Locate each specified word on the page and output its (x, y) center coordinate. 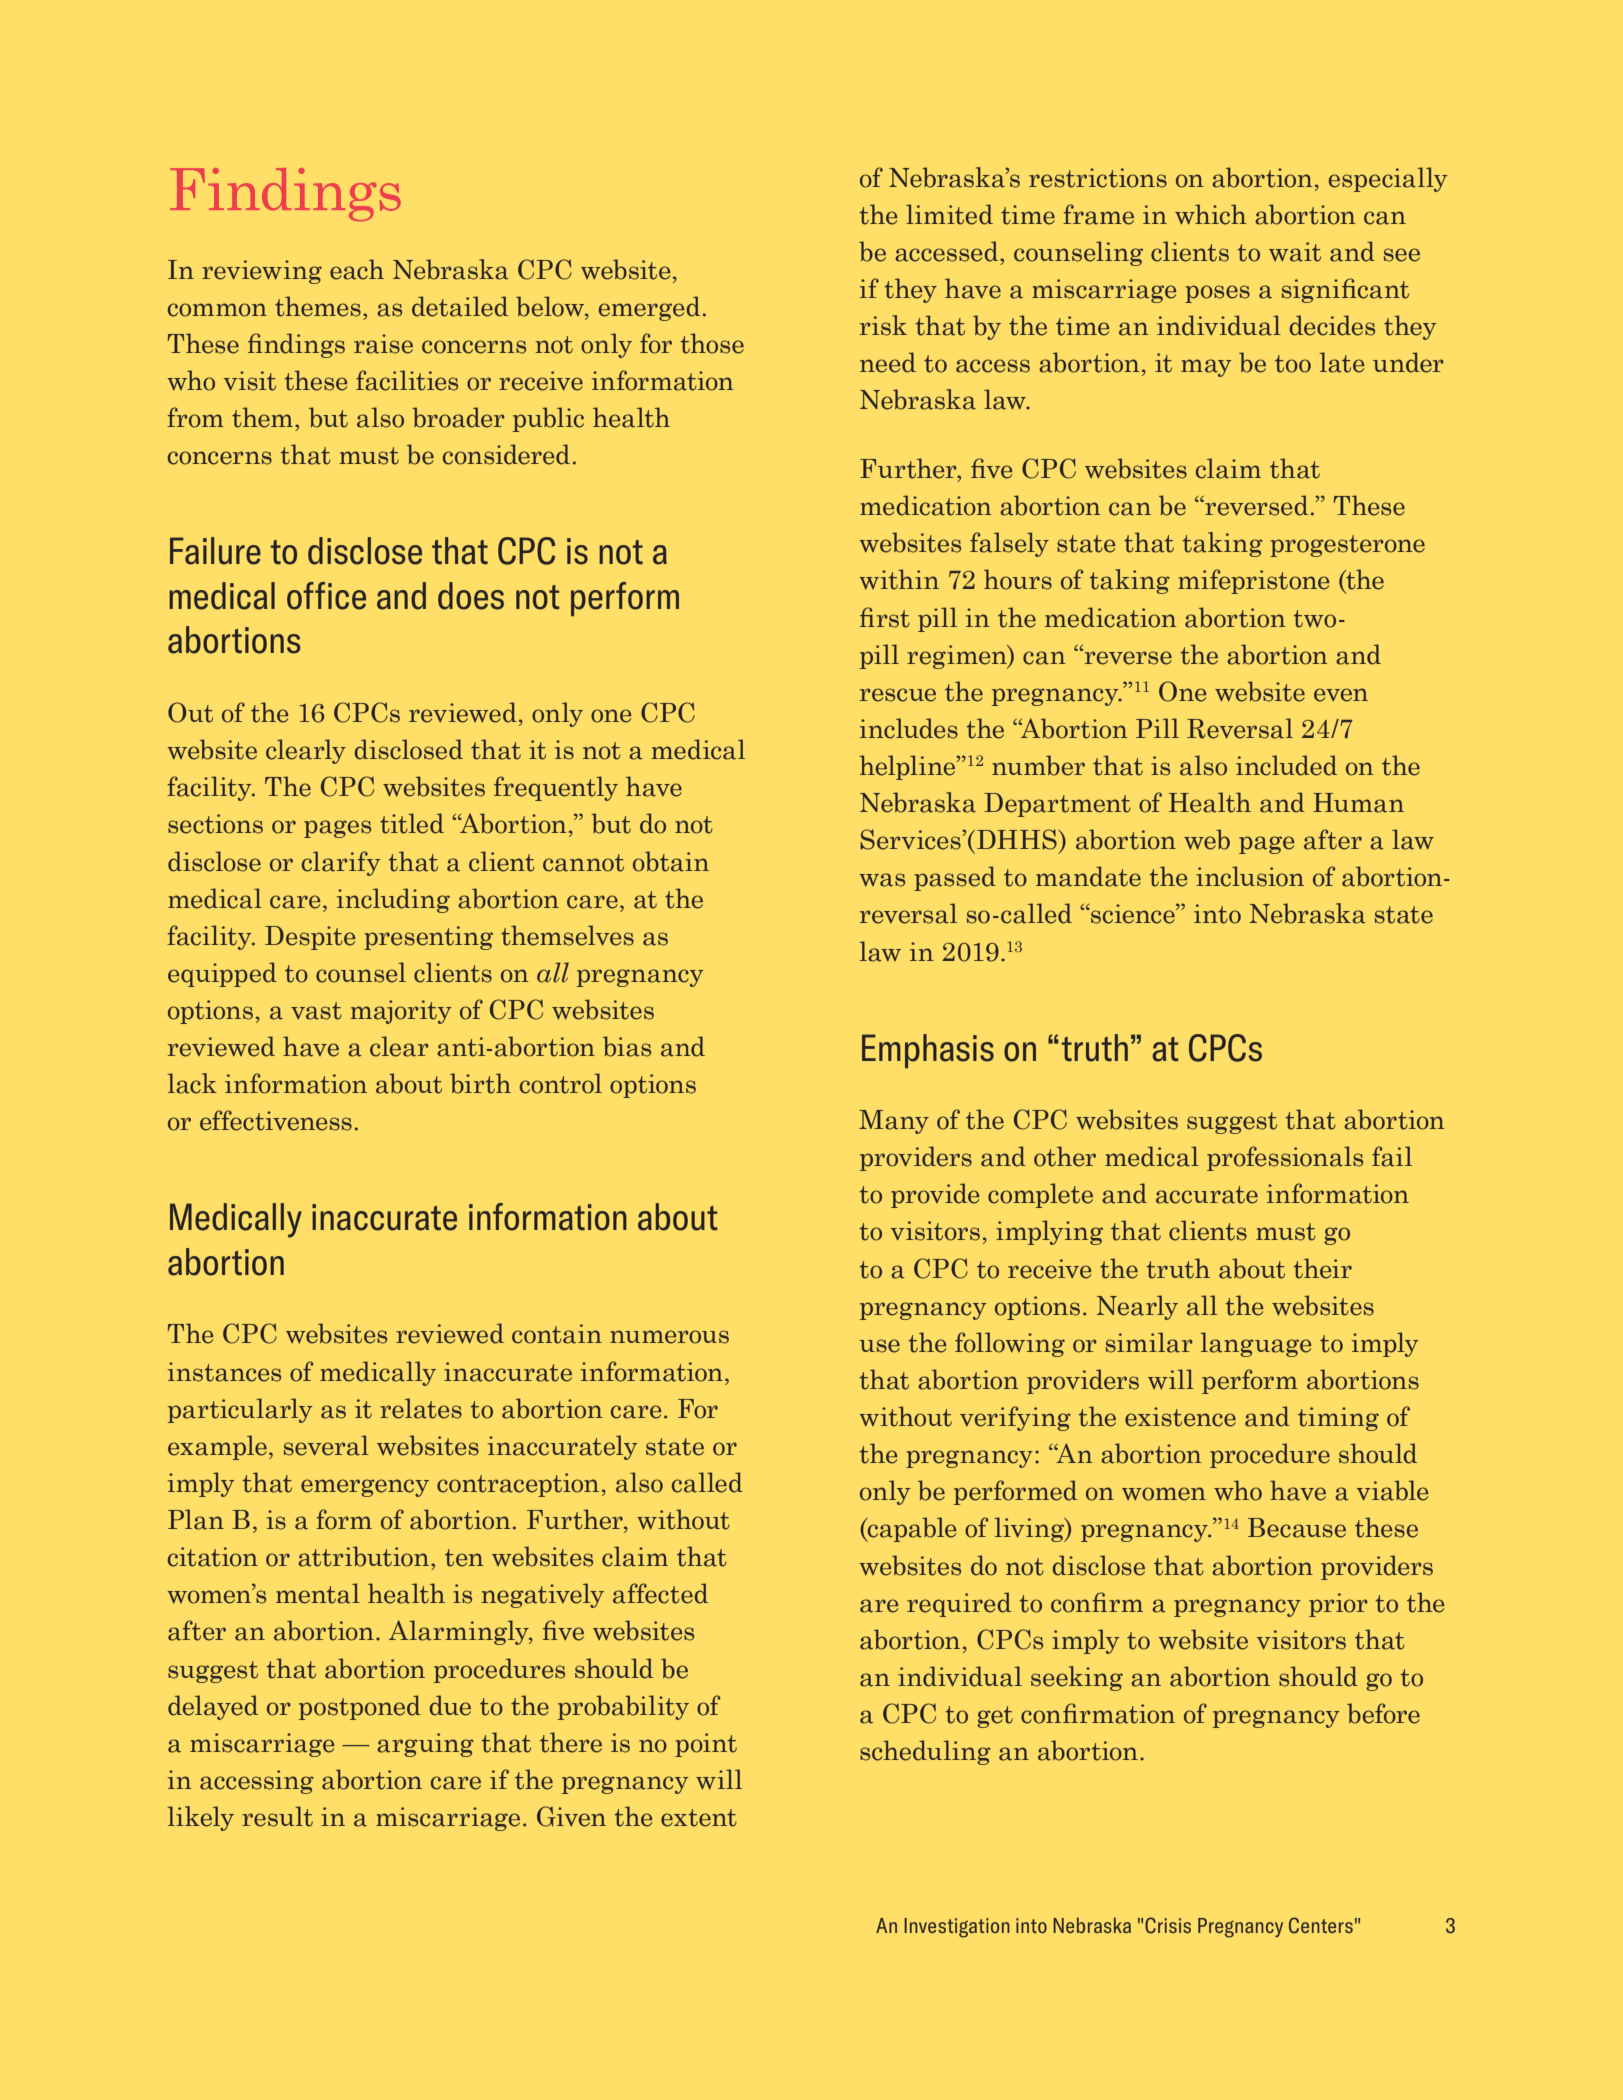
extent (699, 1818)
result (277, 1816)
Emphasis (928, 1051)
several (326, 1445)
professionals (1285, 1158)
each (357, 269)
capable (911, 1529)
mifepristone (1253, 581)
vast (316, 1011)
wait (1295, 252)
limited (949, 214)
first (885, 617)
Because (1297, 1528)
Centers (1321, 1925)
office (326, 596)
